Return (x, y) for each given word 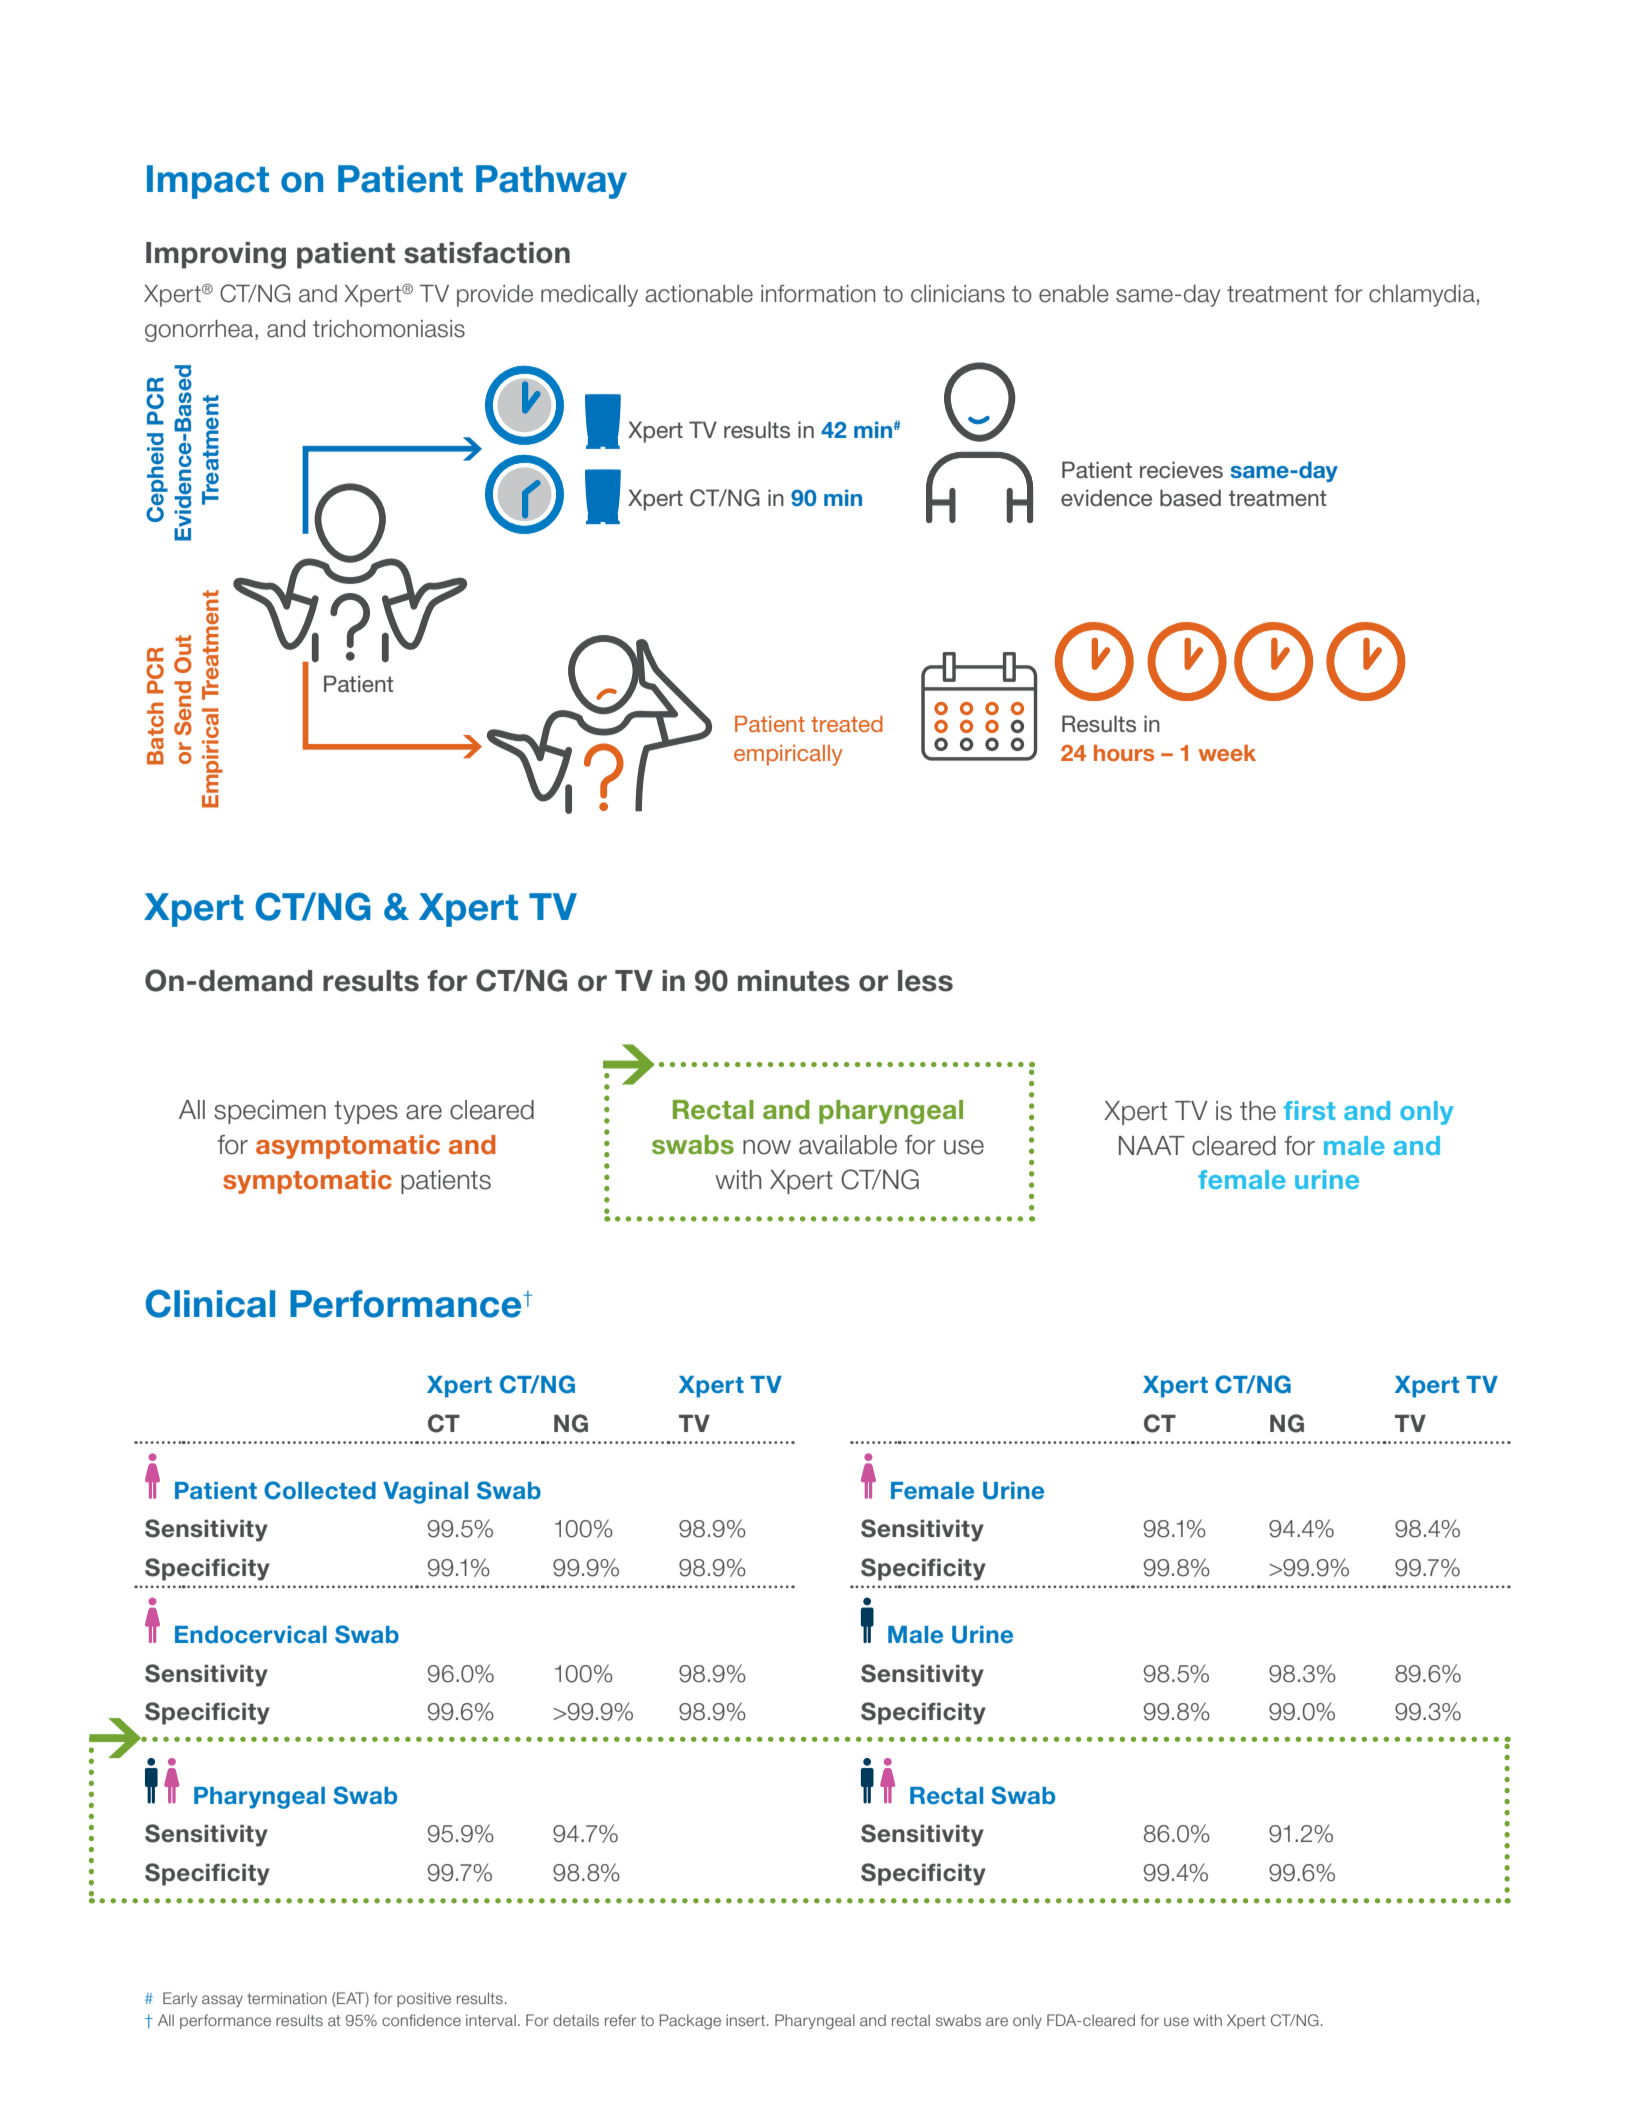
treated (847, 723)
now (767, 1147)
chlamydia (1422, 296)
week (1227, 752)
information (818, 294)
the (1258, 1111)
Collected (320, 1490)
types (366, 1112)
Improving (216, 255)
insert (747, 2020)
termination (287, 1998)
